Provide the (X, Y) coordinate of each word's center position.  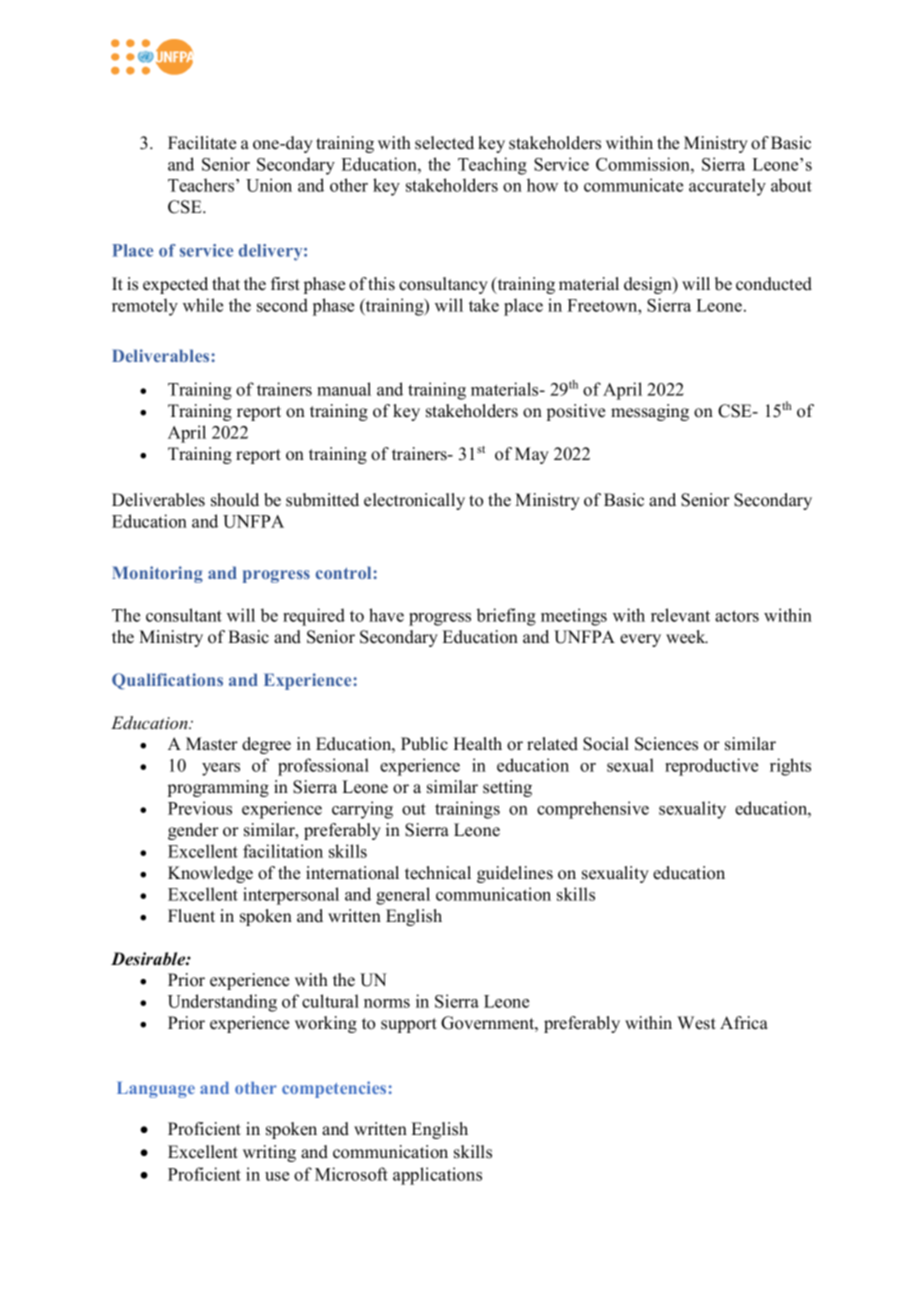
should (235, 500)
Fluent (191, 916)
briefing (506, 617)
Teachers (202, 185)
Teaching (492, 166)
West (696, 1023)
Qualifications (167, 681)
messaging (650, 412)
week (687, 637)
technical (438, 873)
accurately (727, 187)
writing (269, 1153)
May (532, 455)
